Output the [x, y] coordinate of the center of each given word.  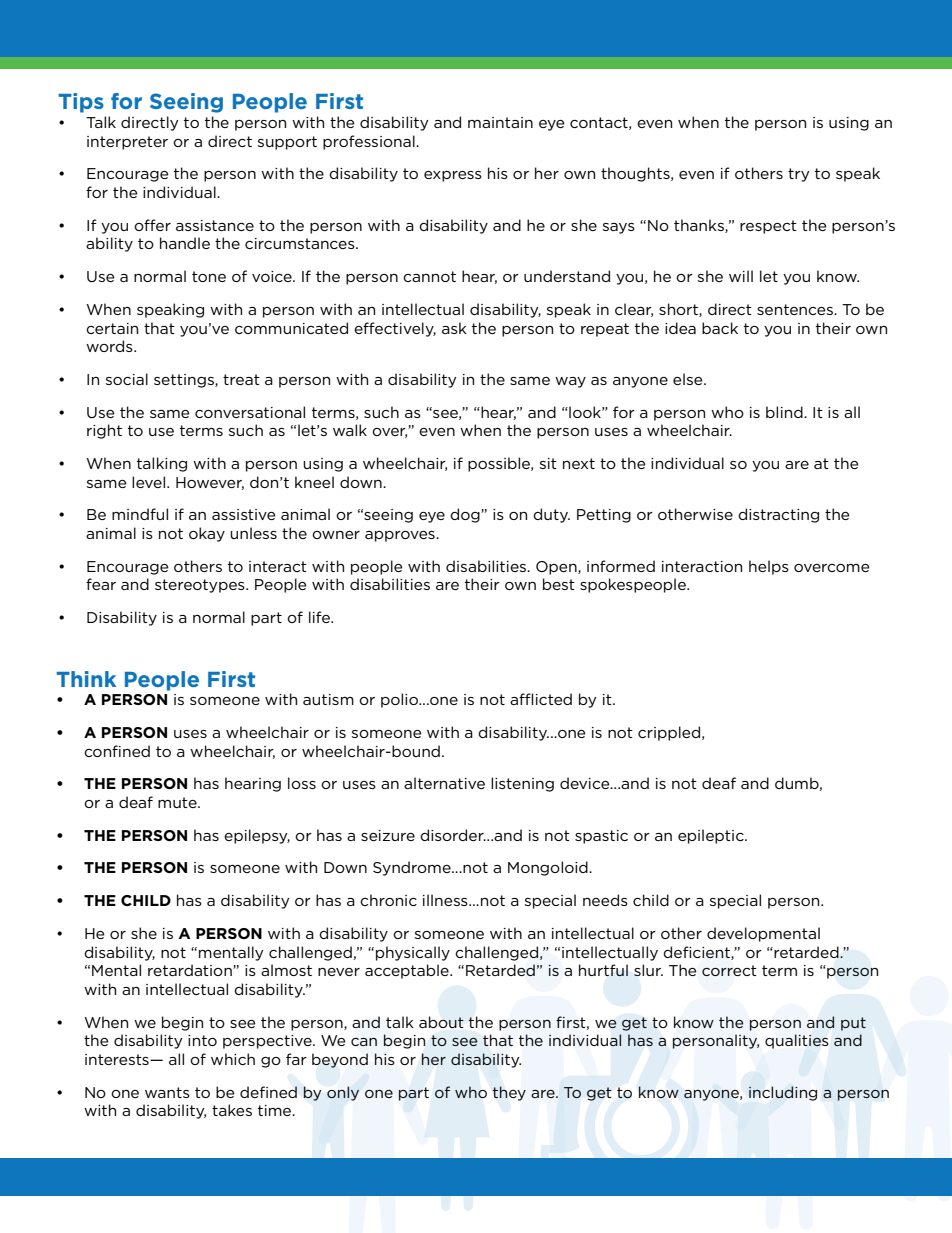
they [509, 1093]
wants [167, 1092]
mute [178, 802]
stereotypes [201, 586]
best [559, 584]
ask [454, 328]
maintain [500, 122]
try [799, 175]
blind [785, 412]
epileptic [712, 836]
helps [769, 567]
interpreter [127, 143]
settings [185, 381]
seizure [388, 835]
